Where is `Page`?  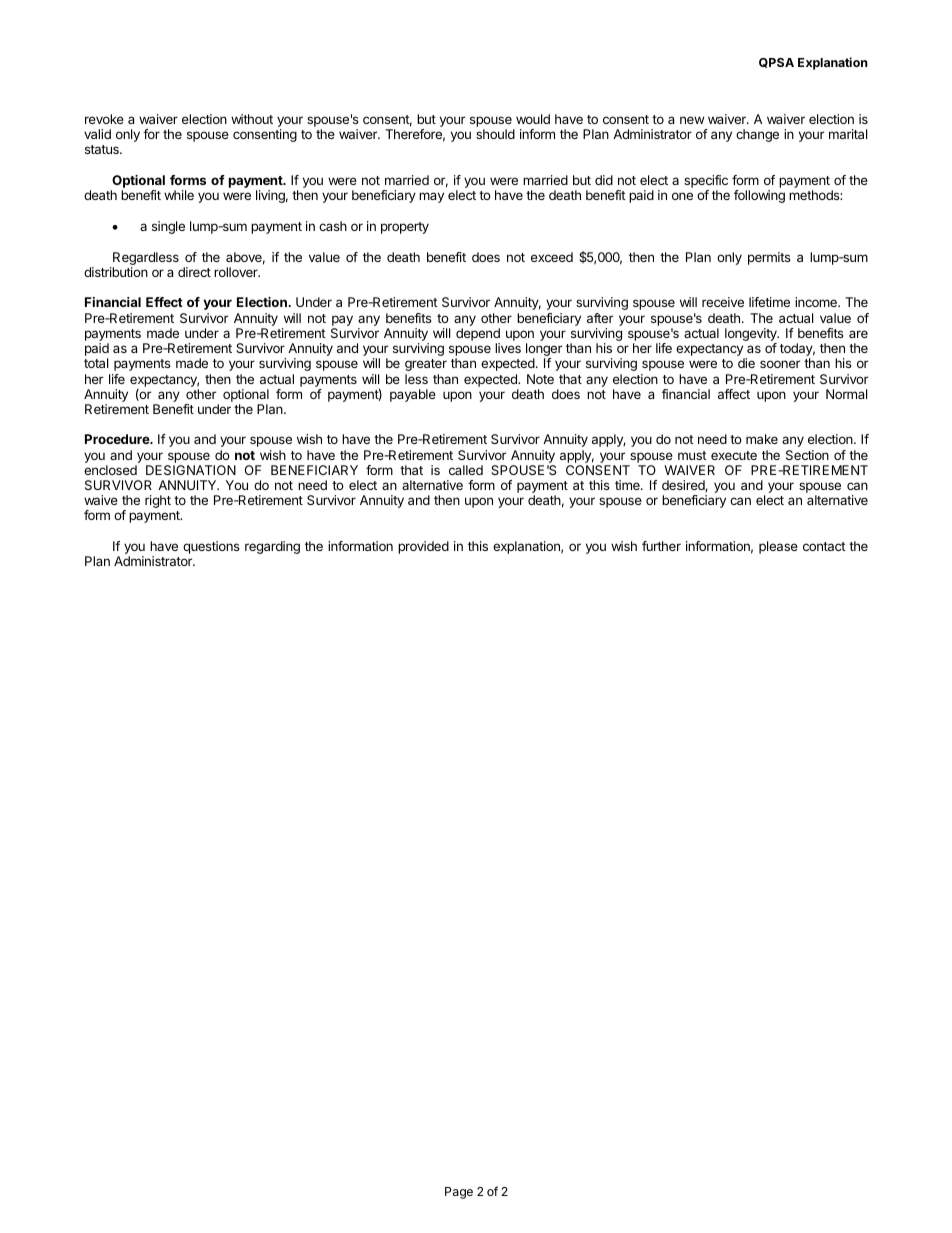 Page is located at coordinates (459, 1193).
